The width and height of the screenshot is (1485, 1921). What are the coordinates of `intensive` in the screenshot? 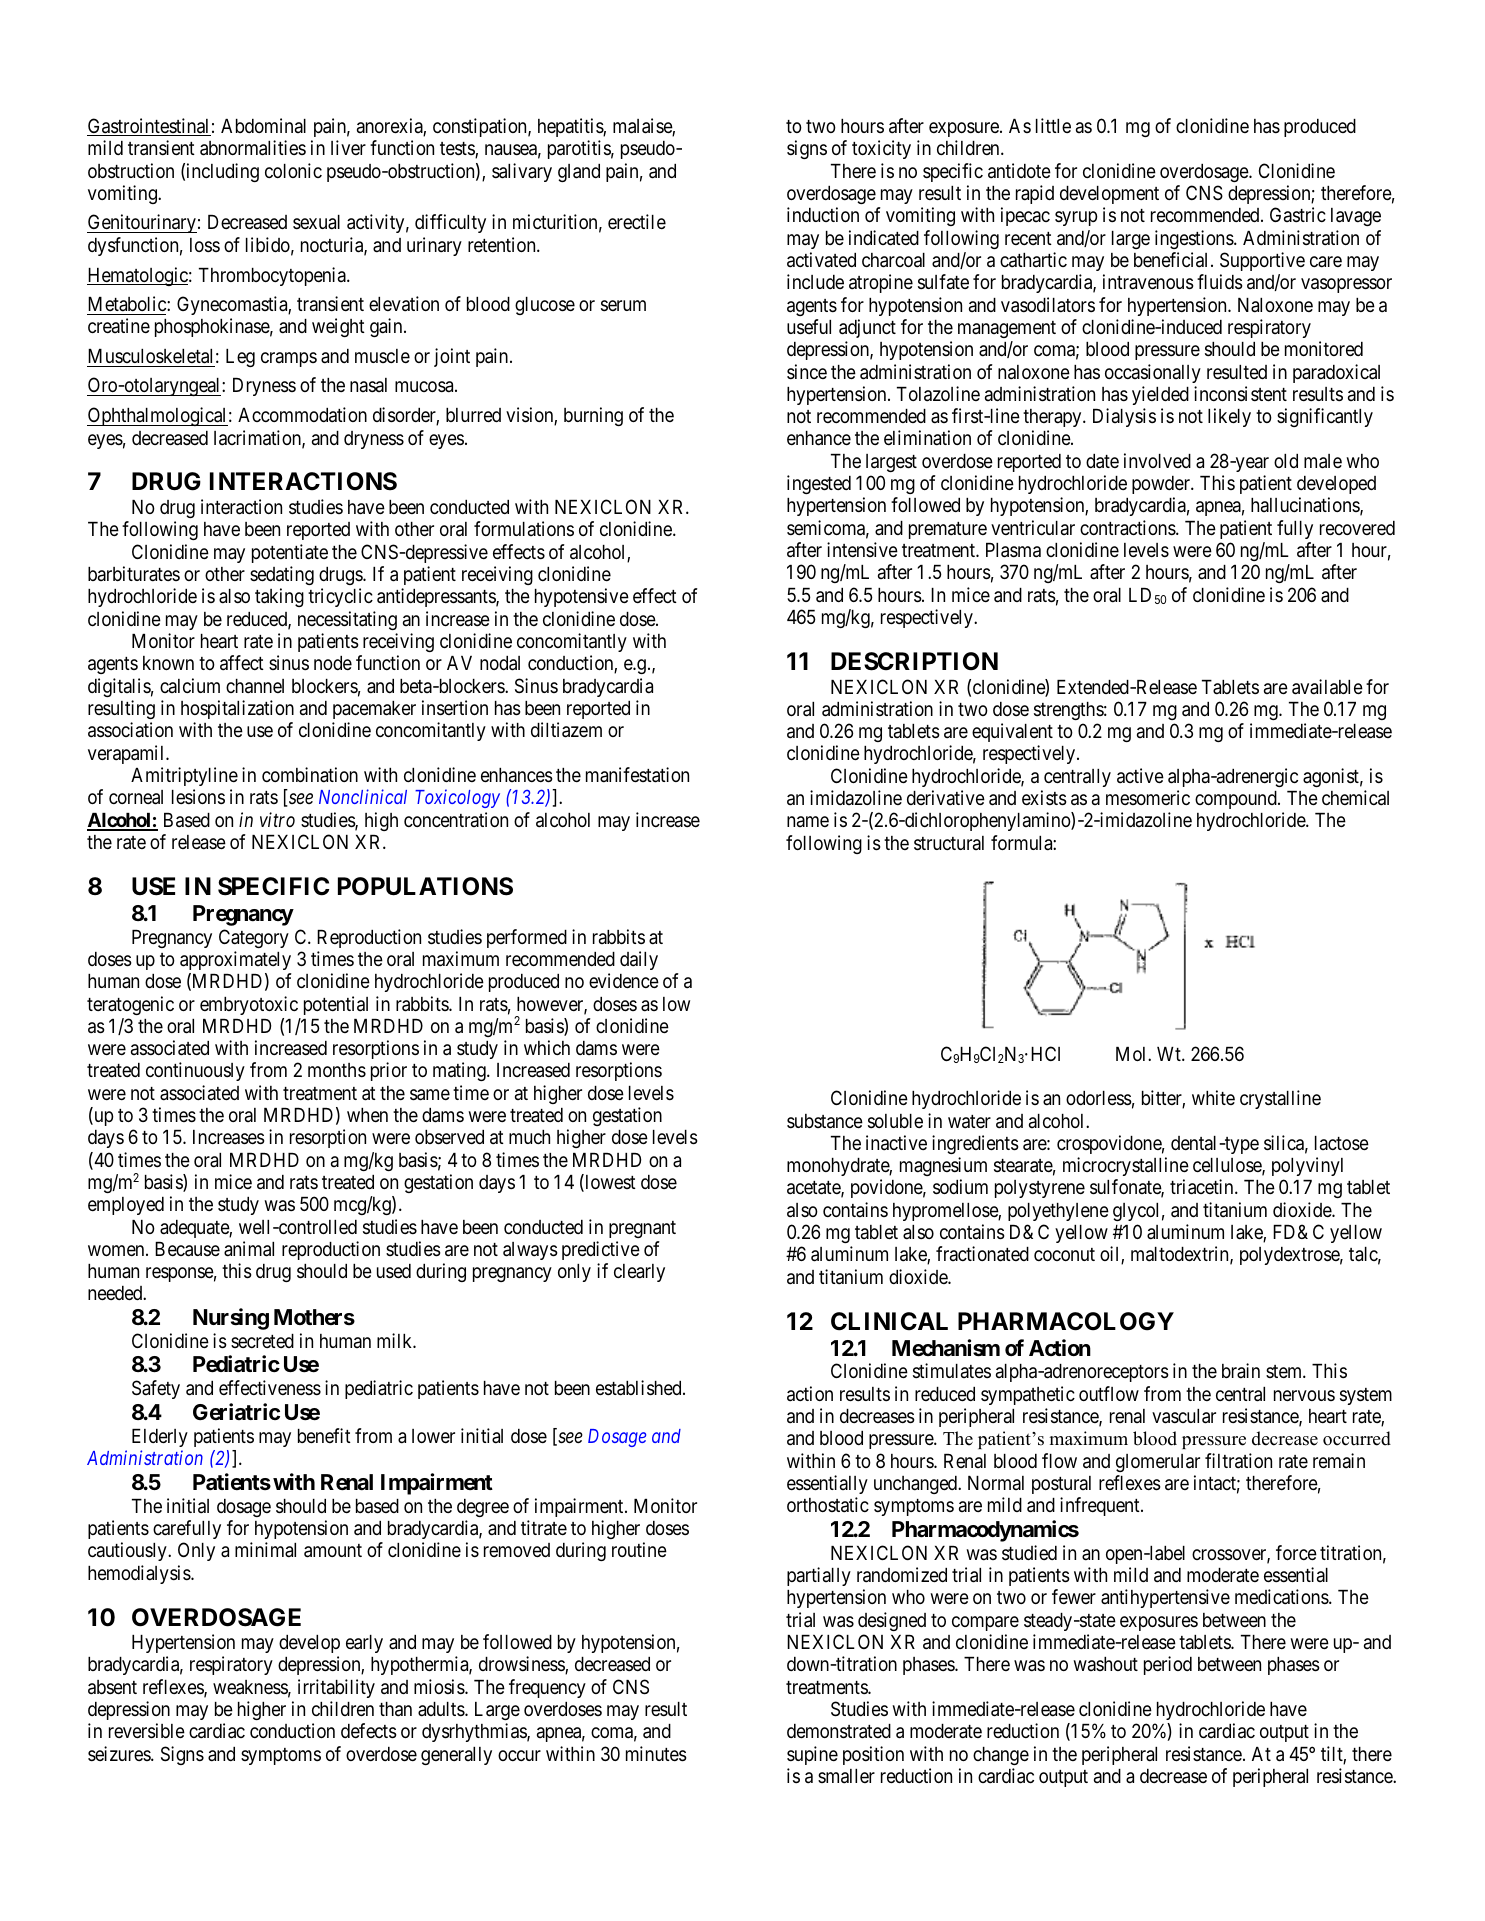 It's located at (862, 549).
